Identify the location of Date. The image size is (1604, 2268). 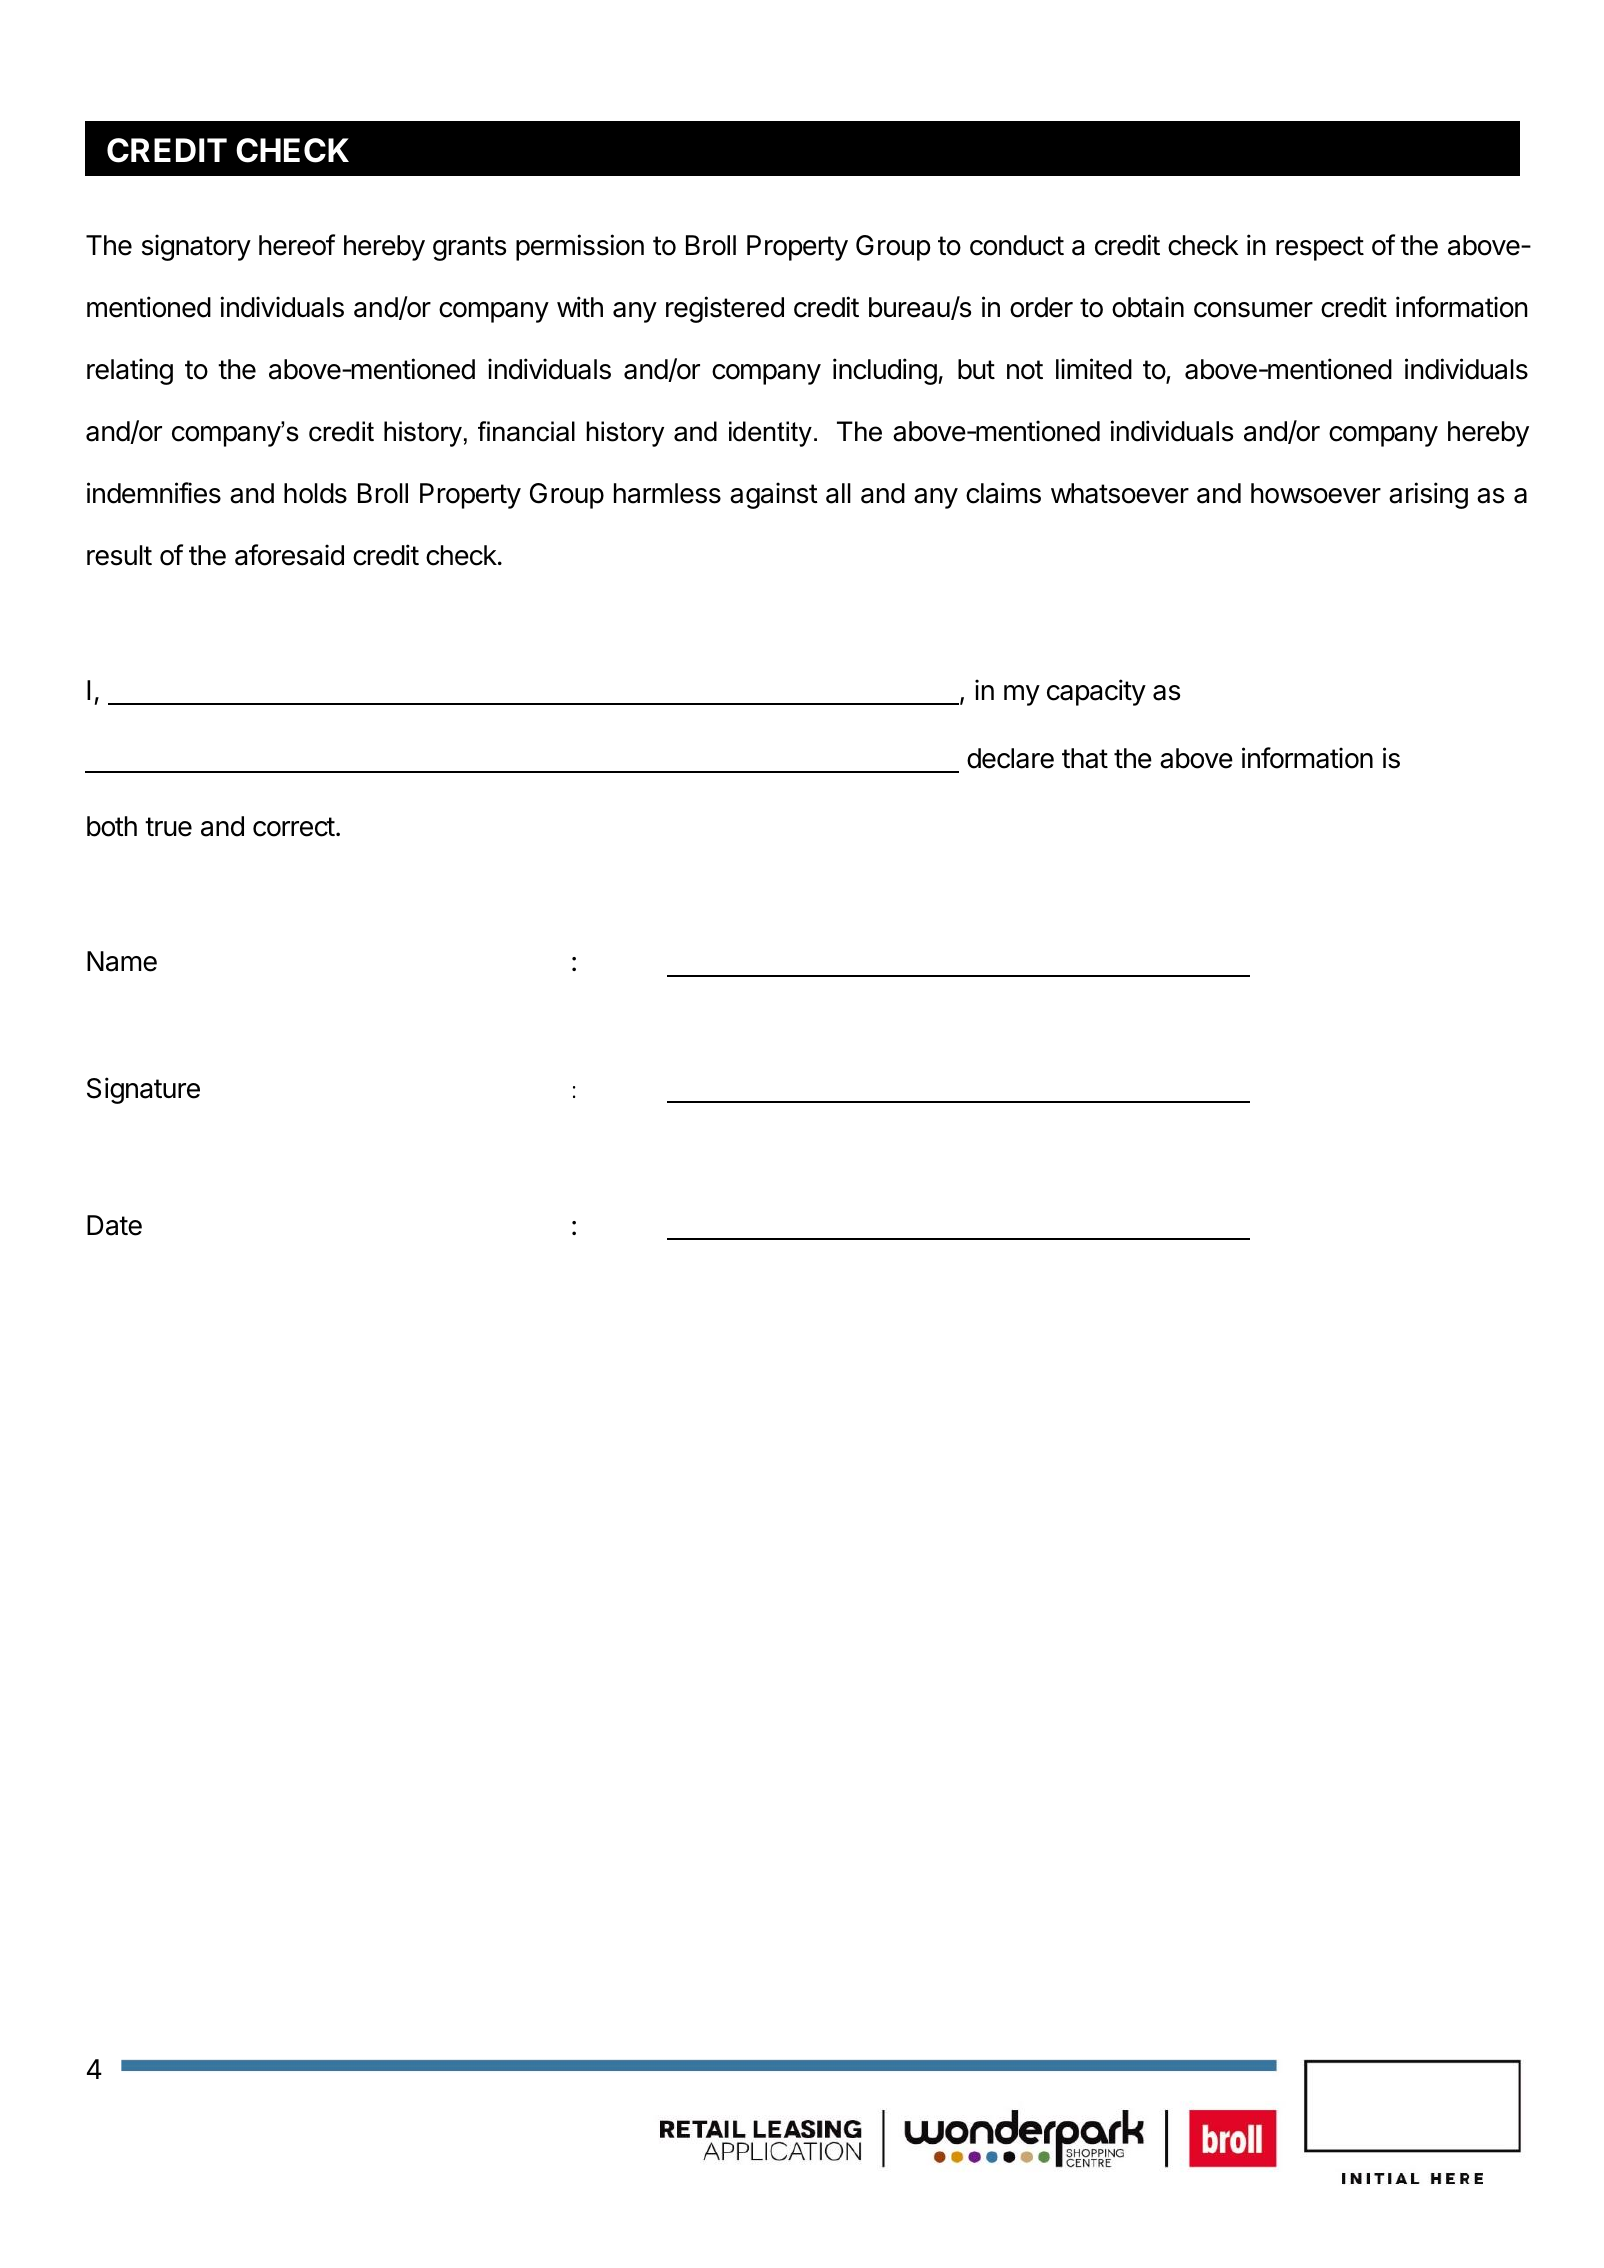
(114, 1225).
